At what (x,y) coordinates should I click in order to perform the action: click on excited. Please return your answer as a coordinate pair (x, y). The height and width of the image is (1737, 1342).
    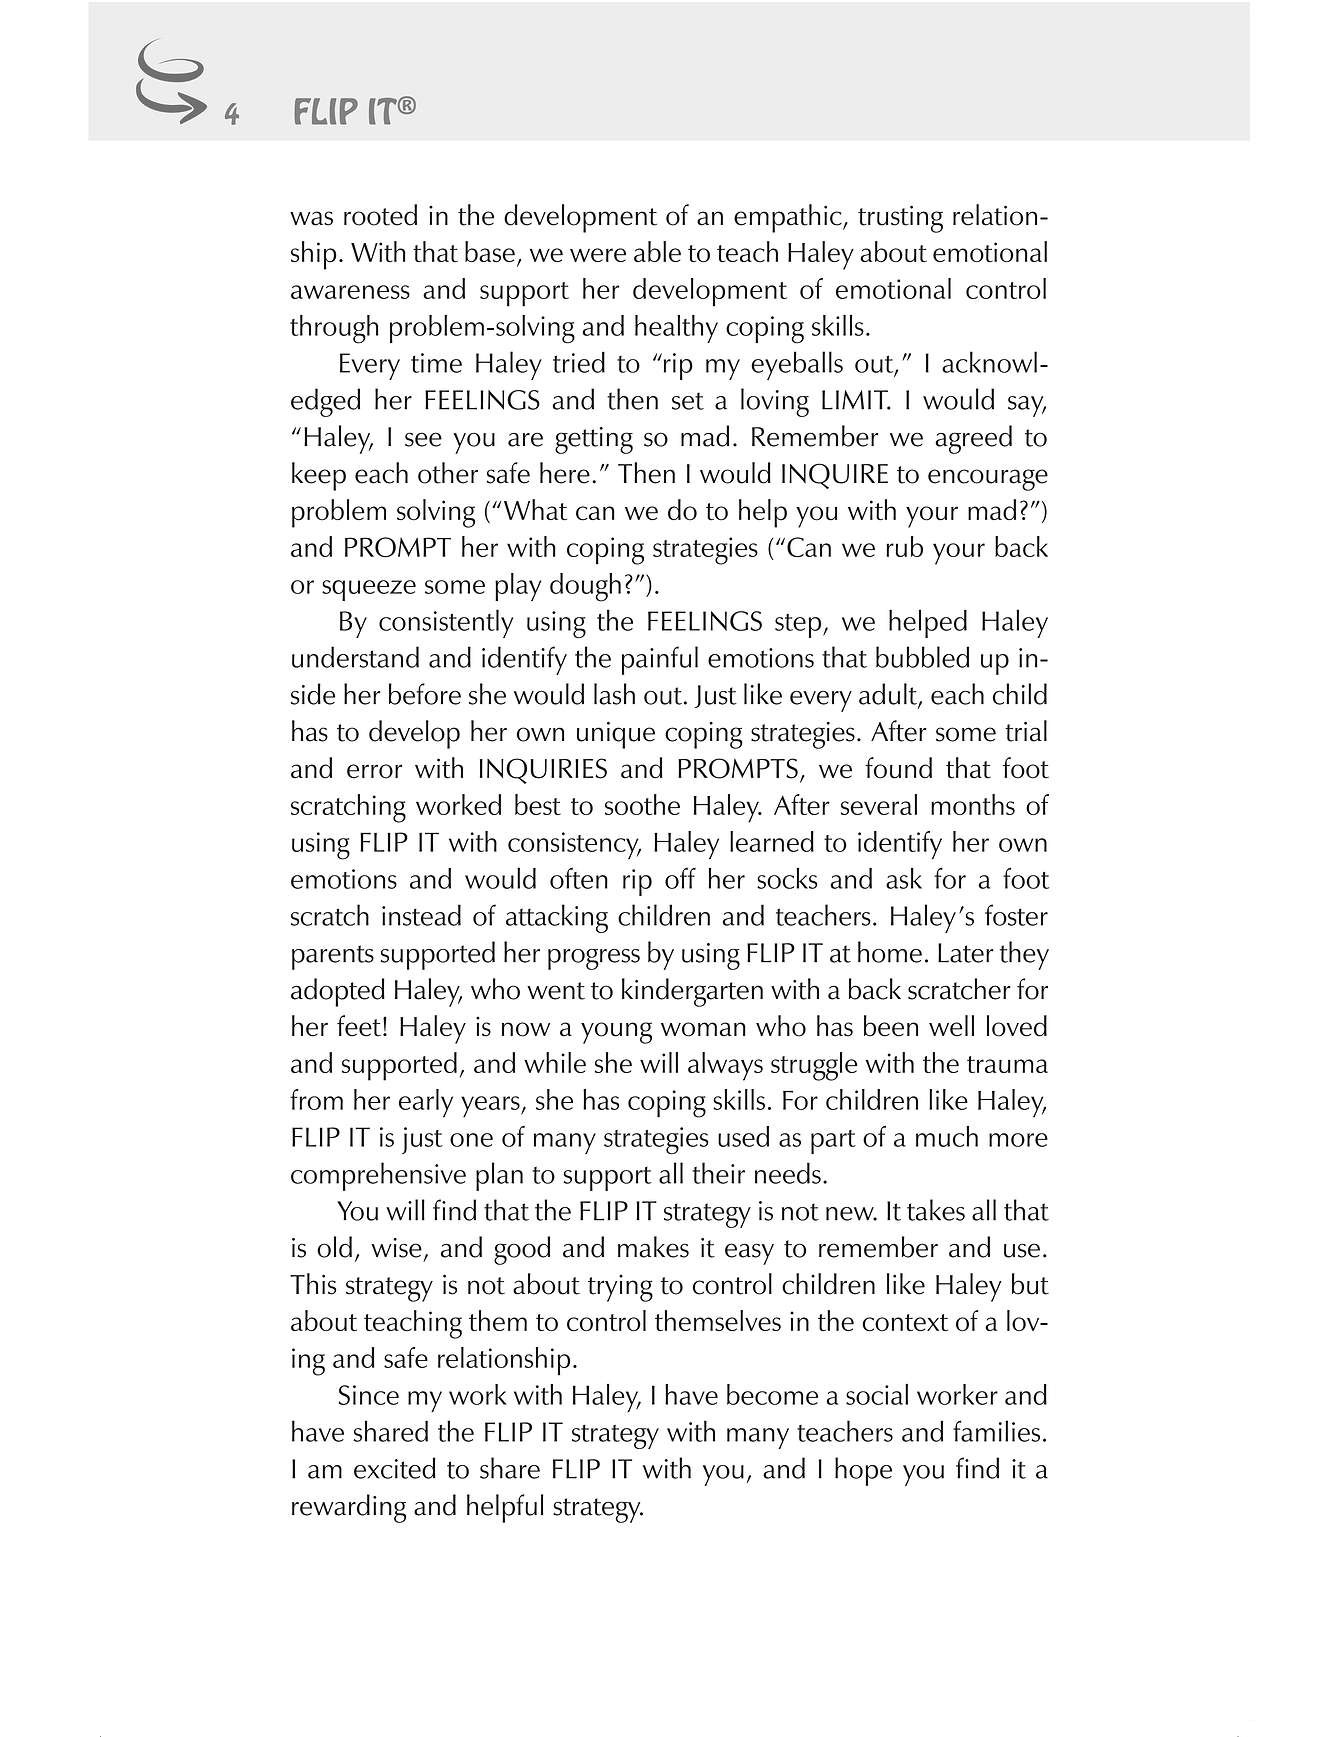
    Looking at the image, I should click on (395, 1468).
